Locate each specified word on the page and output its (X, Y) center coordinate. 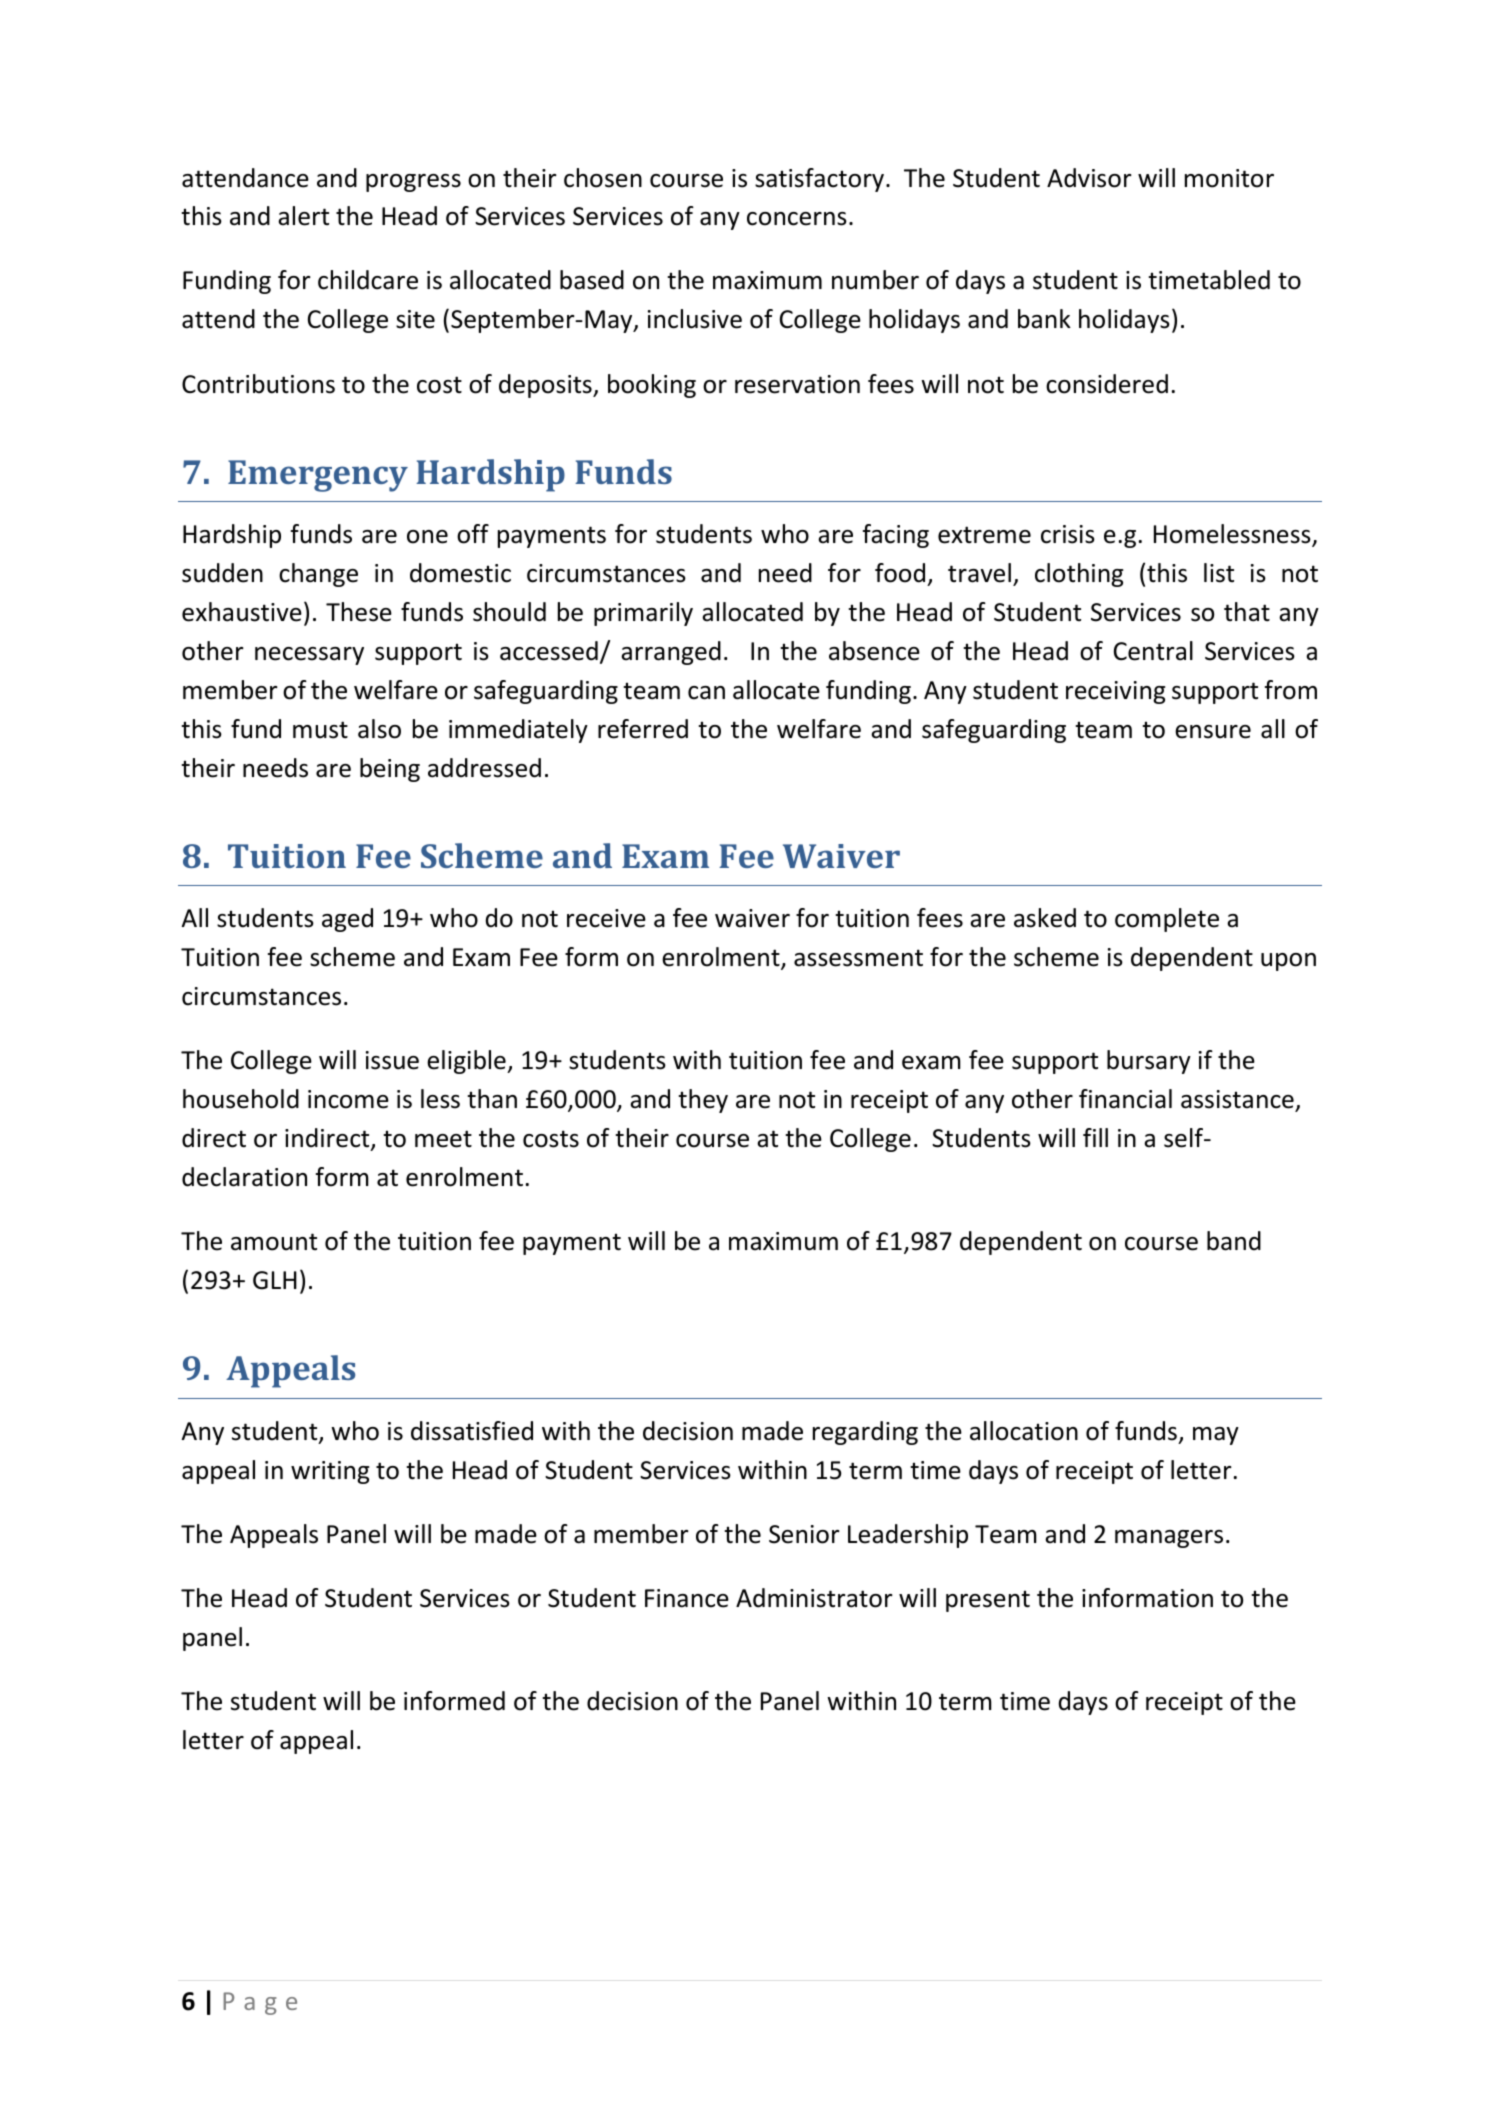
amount (274, 1242)
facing (896, 536)
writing (330, 1472)
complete (1167, 920)
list (1219, 573)
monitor (1229, 178)
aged (347, 920)
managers (1169, 1539)
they (703, 1101)
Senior (804, 1534)
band (1234, 1241)
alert (303, 216)
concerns (797, 219)
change (318, 575)
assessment (858, 958)
